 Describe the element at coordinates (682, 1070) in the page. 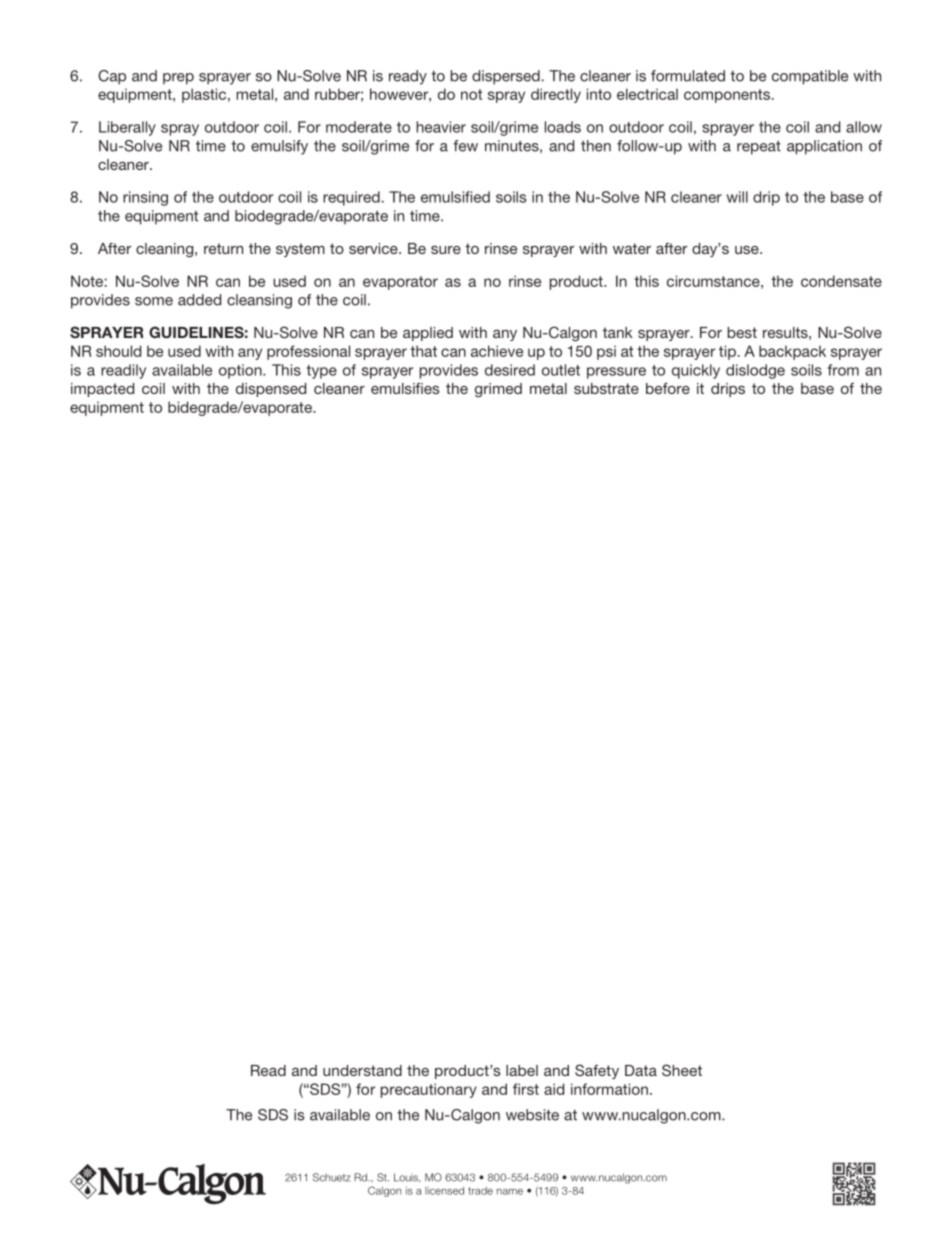

I see `Sheet` at that location.
